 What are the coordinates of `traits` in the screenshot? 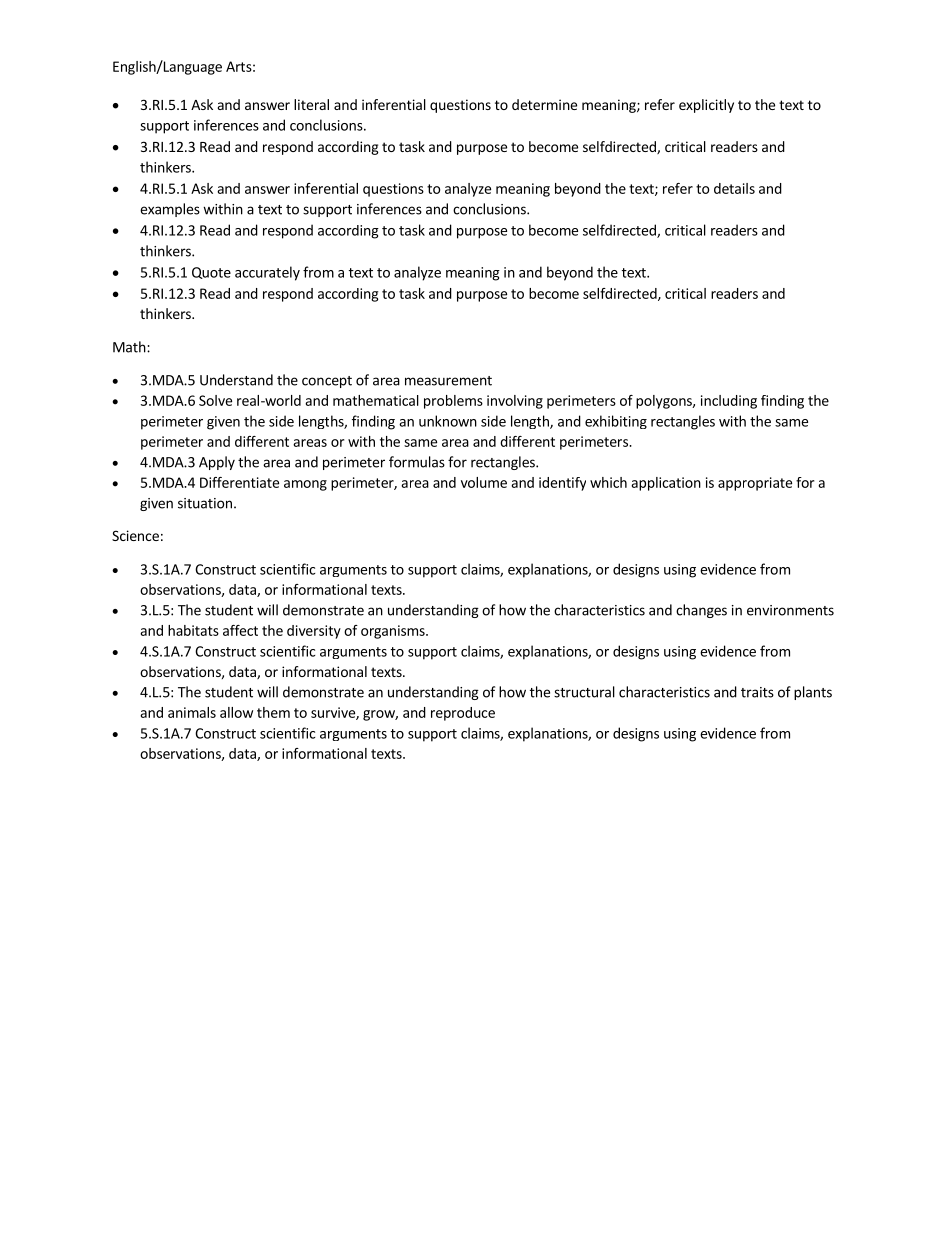 It's located at (757, 692).
